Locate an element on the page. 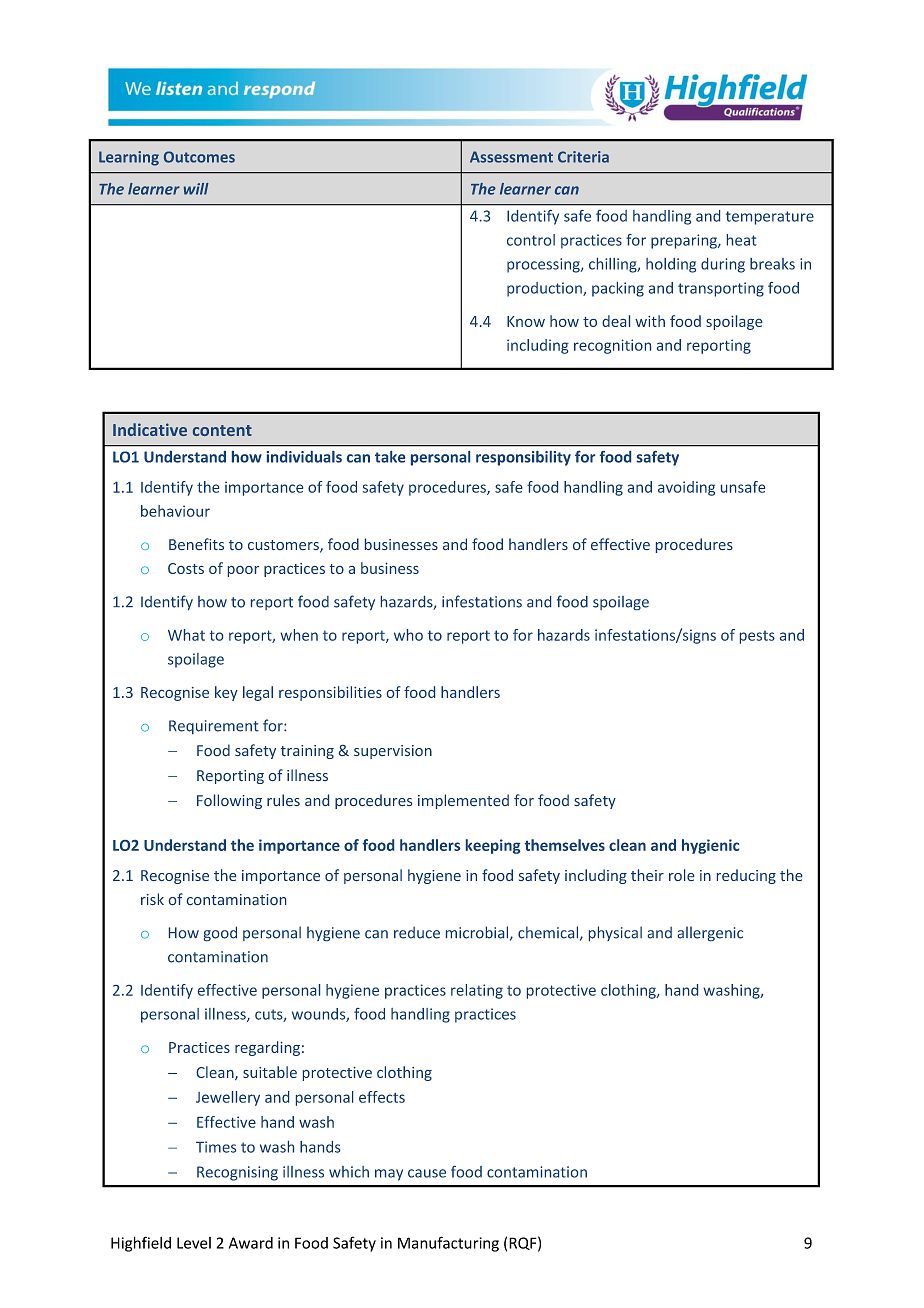 Image resolution: width=924 pixels, height=1308 pixels. avoiding is located at coordinates (686, 488).
